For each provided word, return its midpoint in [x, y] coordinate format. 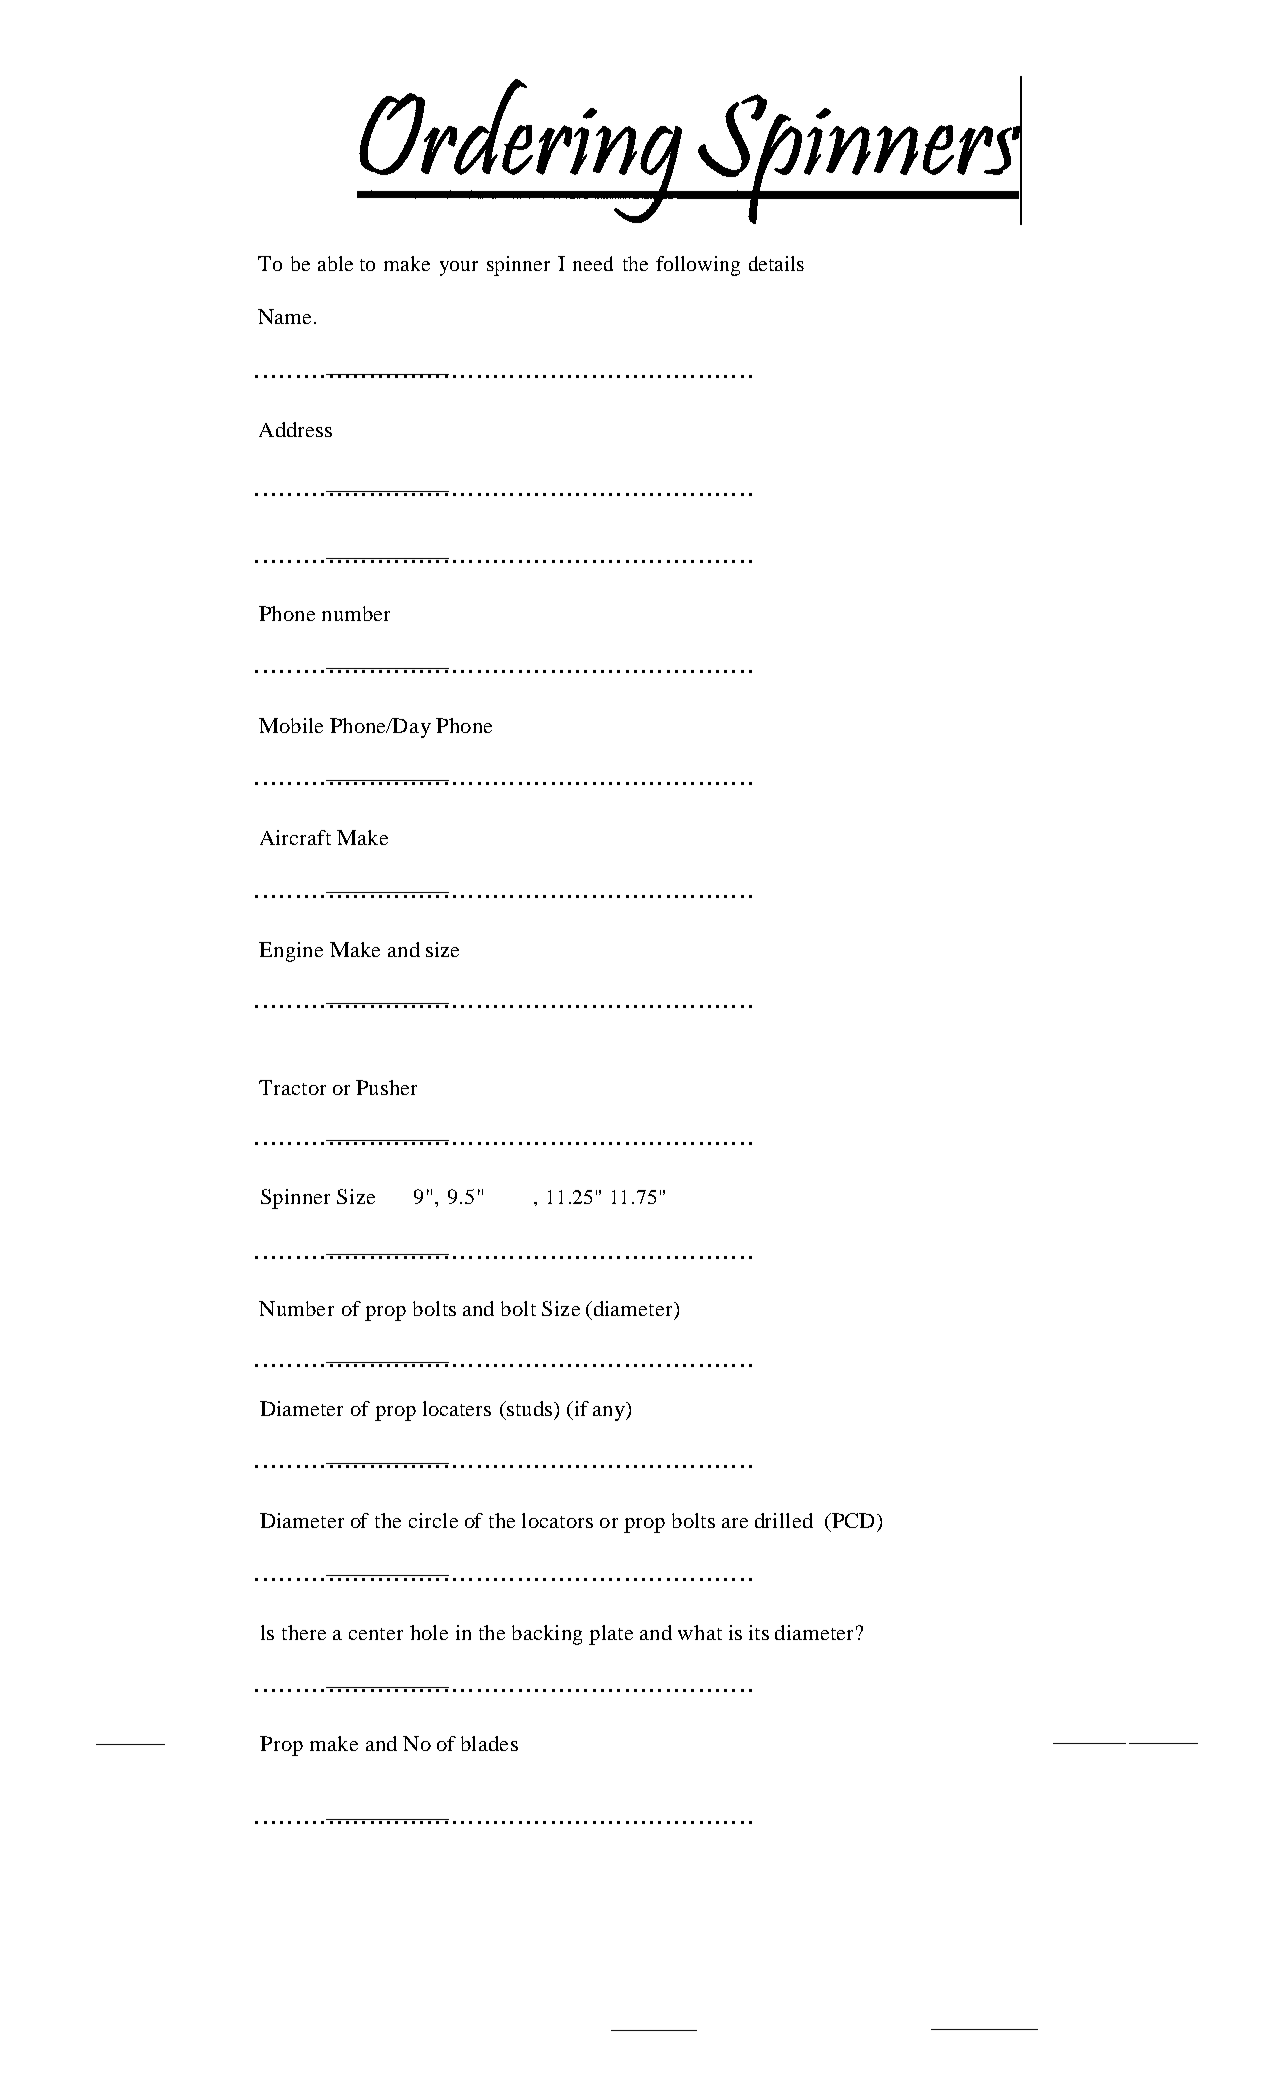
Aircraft [295, 837]
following [698, 266]
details [776, 263]
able [335, 263]
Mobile [291, 725]
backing [547, 1635]
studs [530, 1408]
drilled [784, 1520]
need [593, 263]
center [376, 1634]
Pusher [386, 1087]
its [759, 1632]
